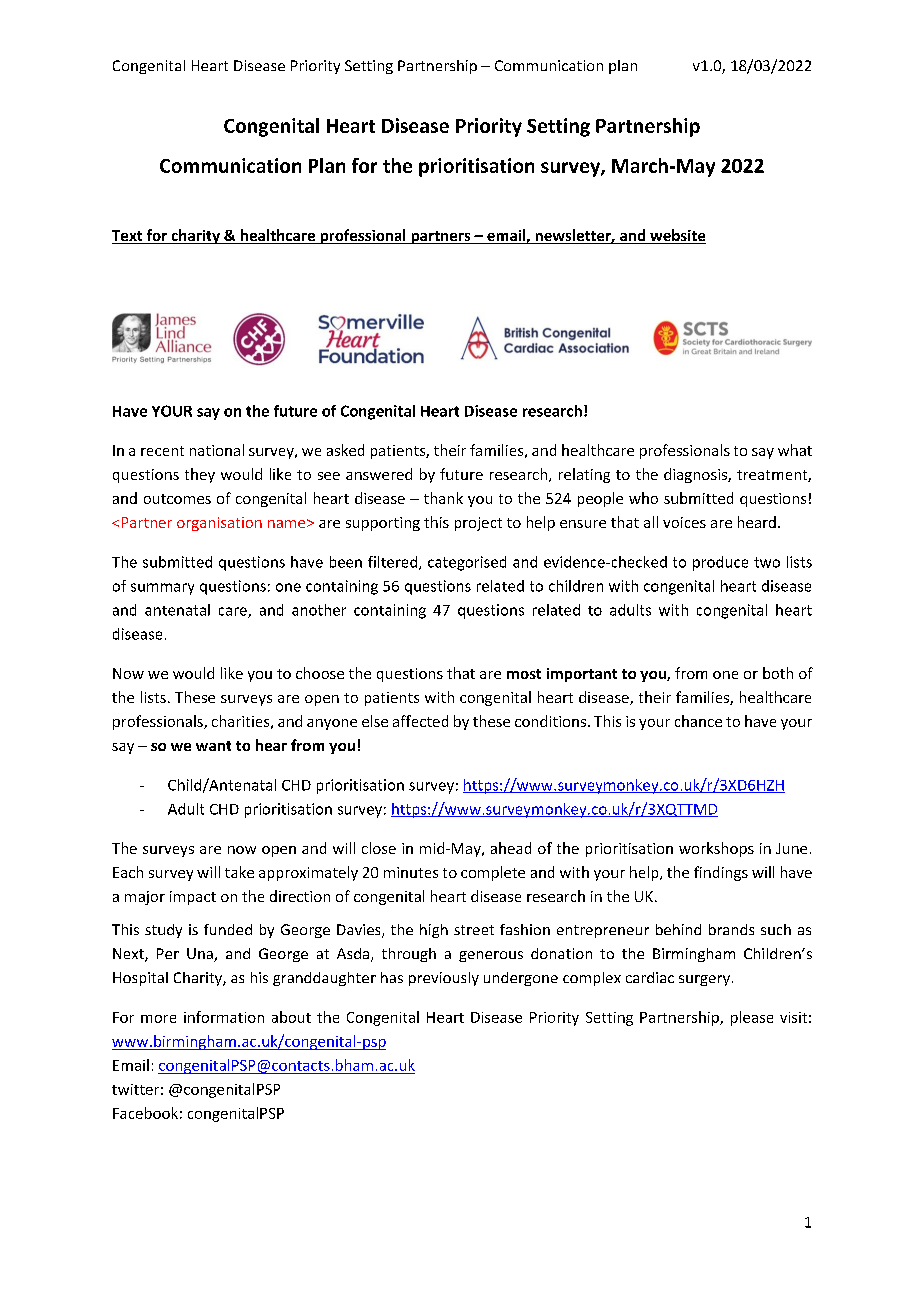 This page has width=924, height=1308. I want to click on information, so click(224, 1017).
